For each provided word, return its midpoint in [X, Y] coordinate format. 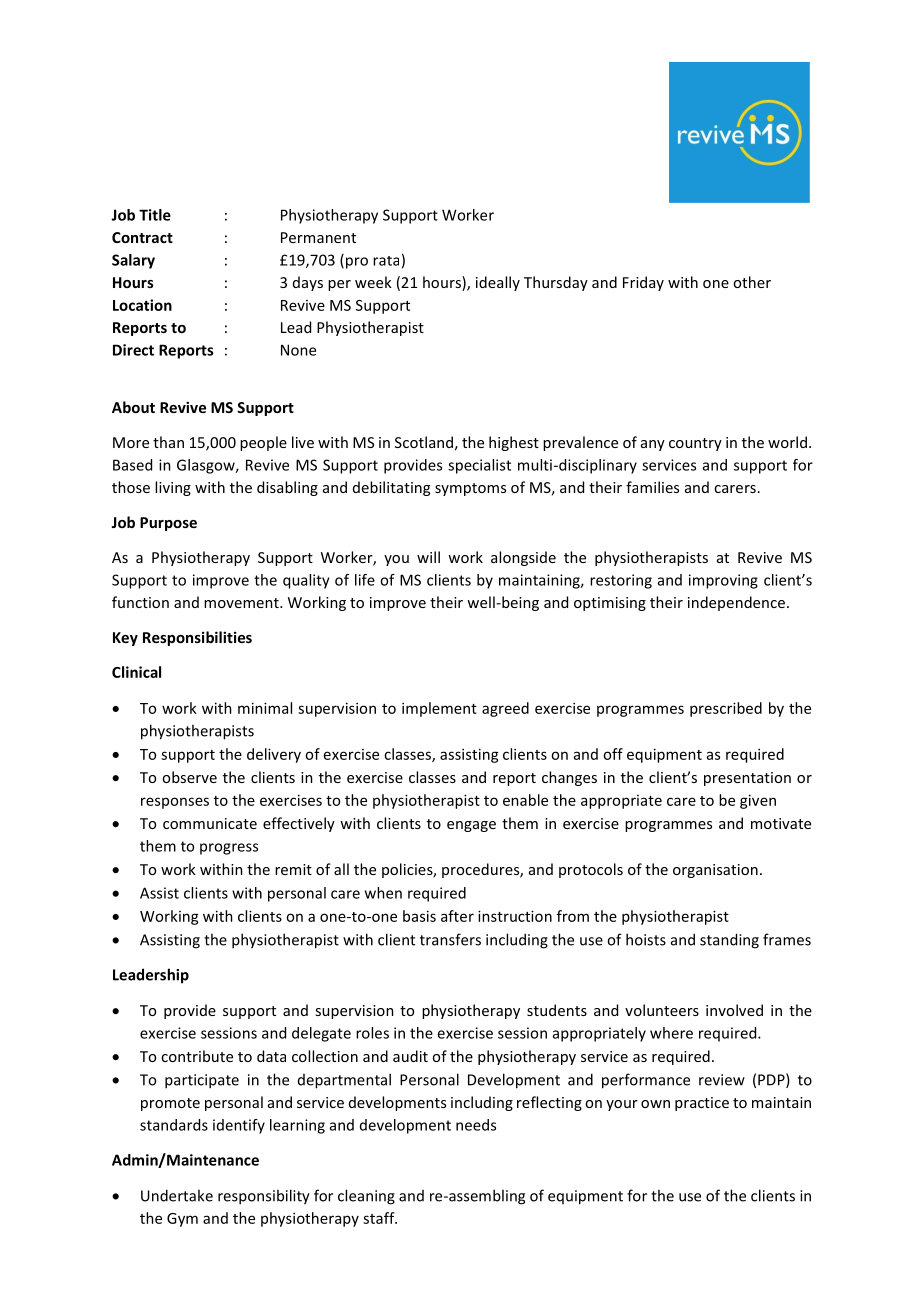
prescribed [726, 709]
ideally [498, 283]
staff [380, 1218]
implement [439, 709]
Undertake [177, 1195]
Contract [142, 237]
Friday [643, 283]
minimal [265, 708]
